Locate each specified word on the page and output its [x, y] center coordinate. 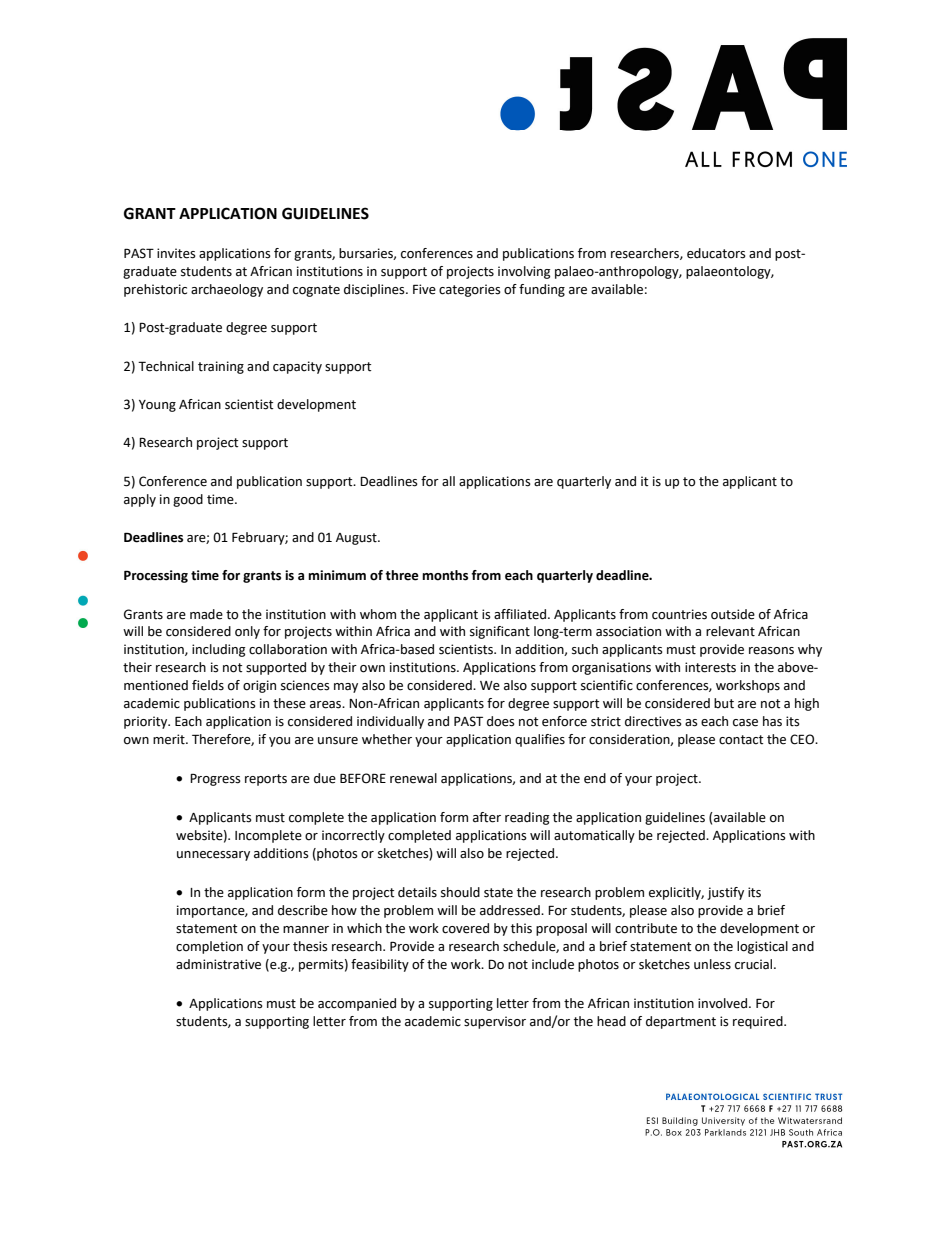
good [188, 500]
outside [733, 614]
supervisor [495, 1022]
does [501, 721]
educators [716, 253]
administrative [218, 964]
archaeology [227, 290]
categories [470, 290]
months [445, 575]
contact [741, 740]
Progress [215, 779]
